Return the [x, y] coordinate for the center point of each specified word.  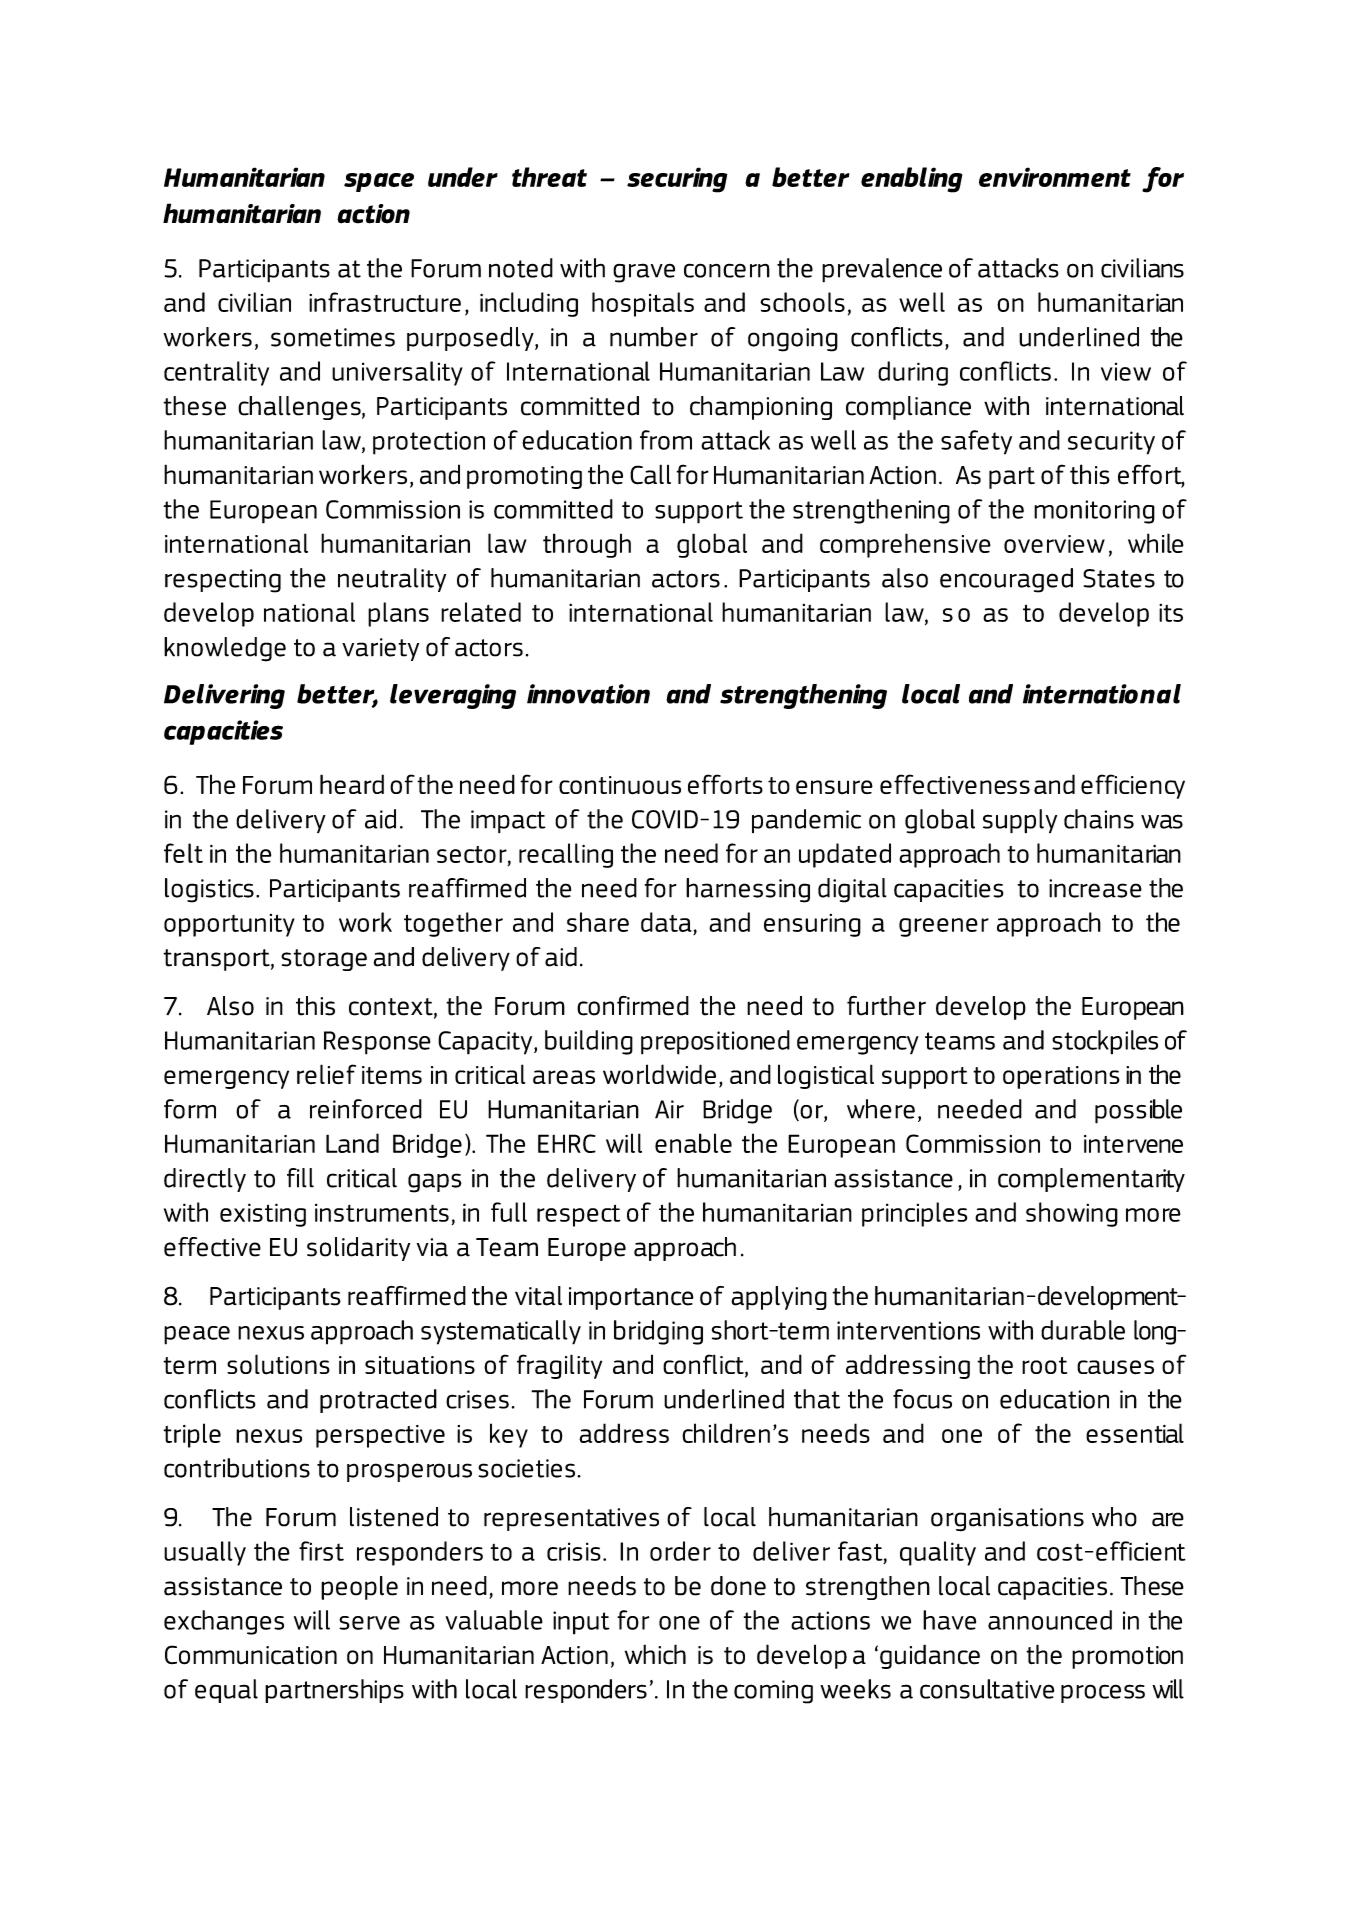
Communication [251, 1655]
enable [693, 1143]
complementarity [1091, 1180]
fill [300, 1178]
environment [1055, 177]
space [379, 182]
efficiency [1133, 786]
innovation [588, 694]
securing [677, 180]
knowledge [225, 649]
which [655, 1654]
